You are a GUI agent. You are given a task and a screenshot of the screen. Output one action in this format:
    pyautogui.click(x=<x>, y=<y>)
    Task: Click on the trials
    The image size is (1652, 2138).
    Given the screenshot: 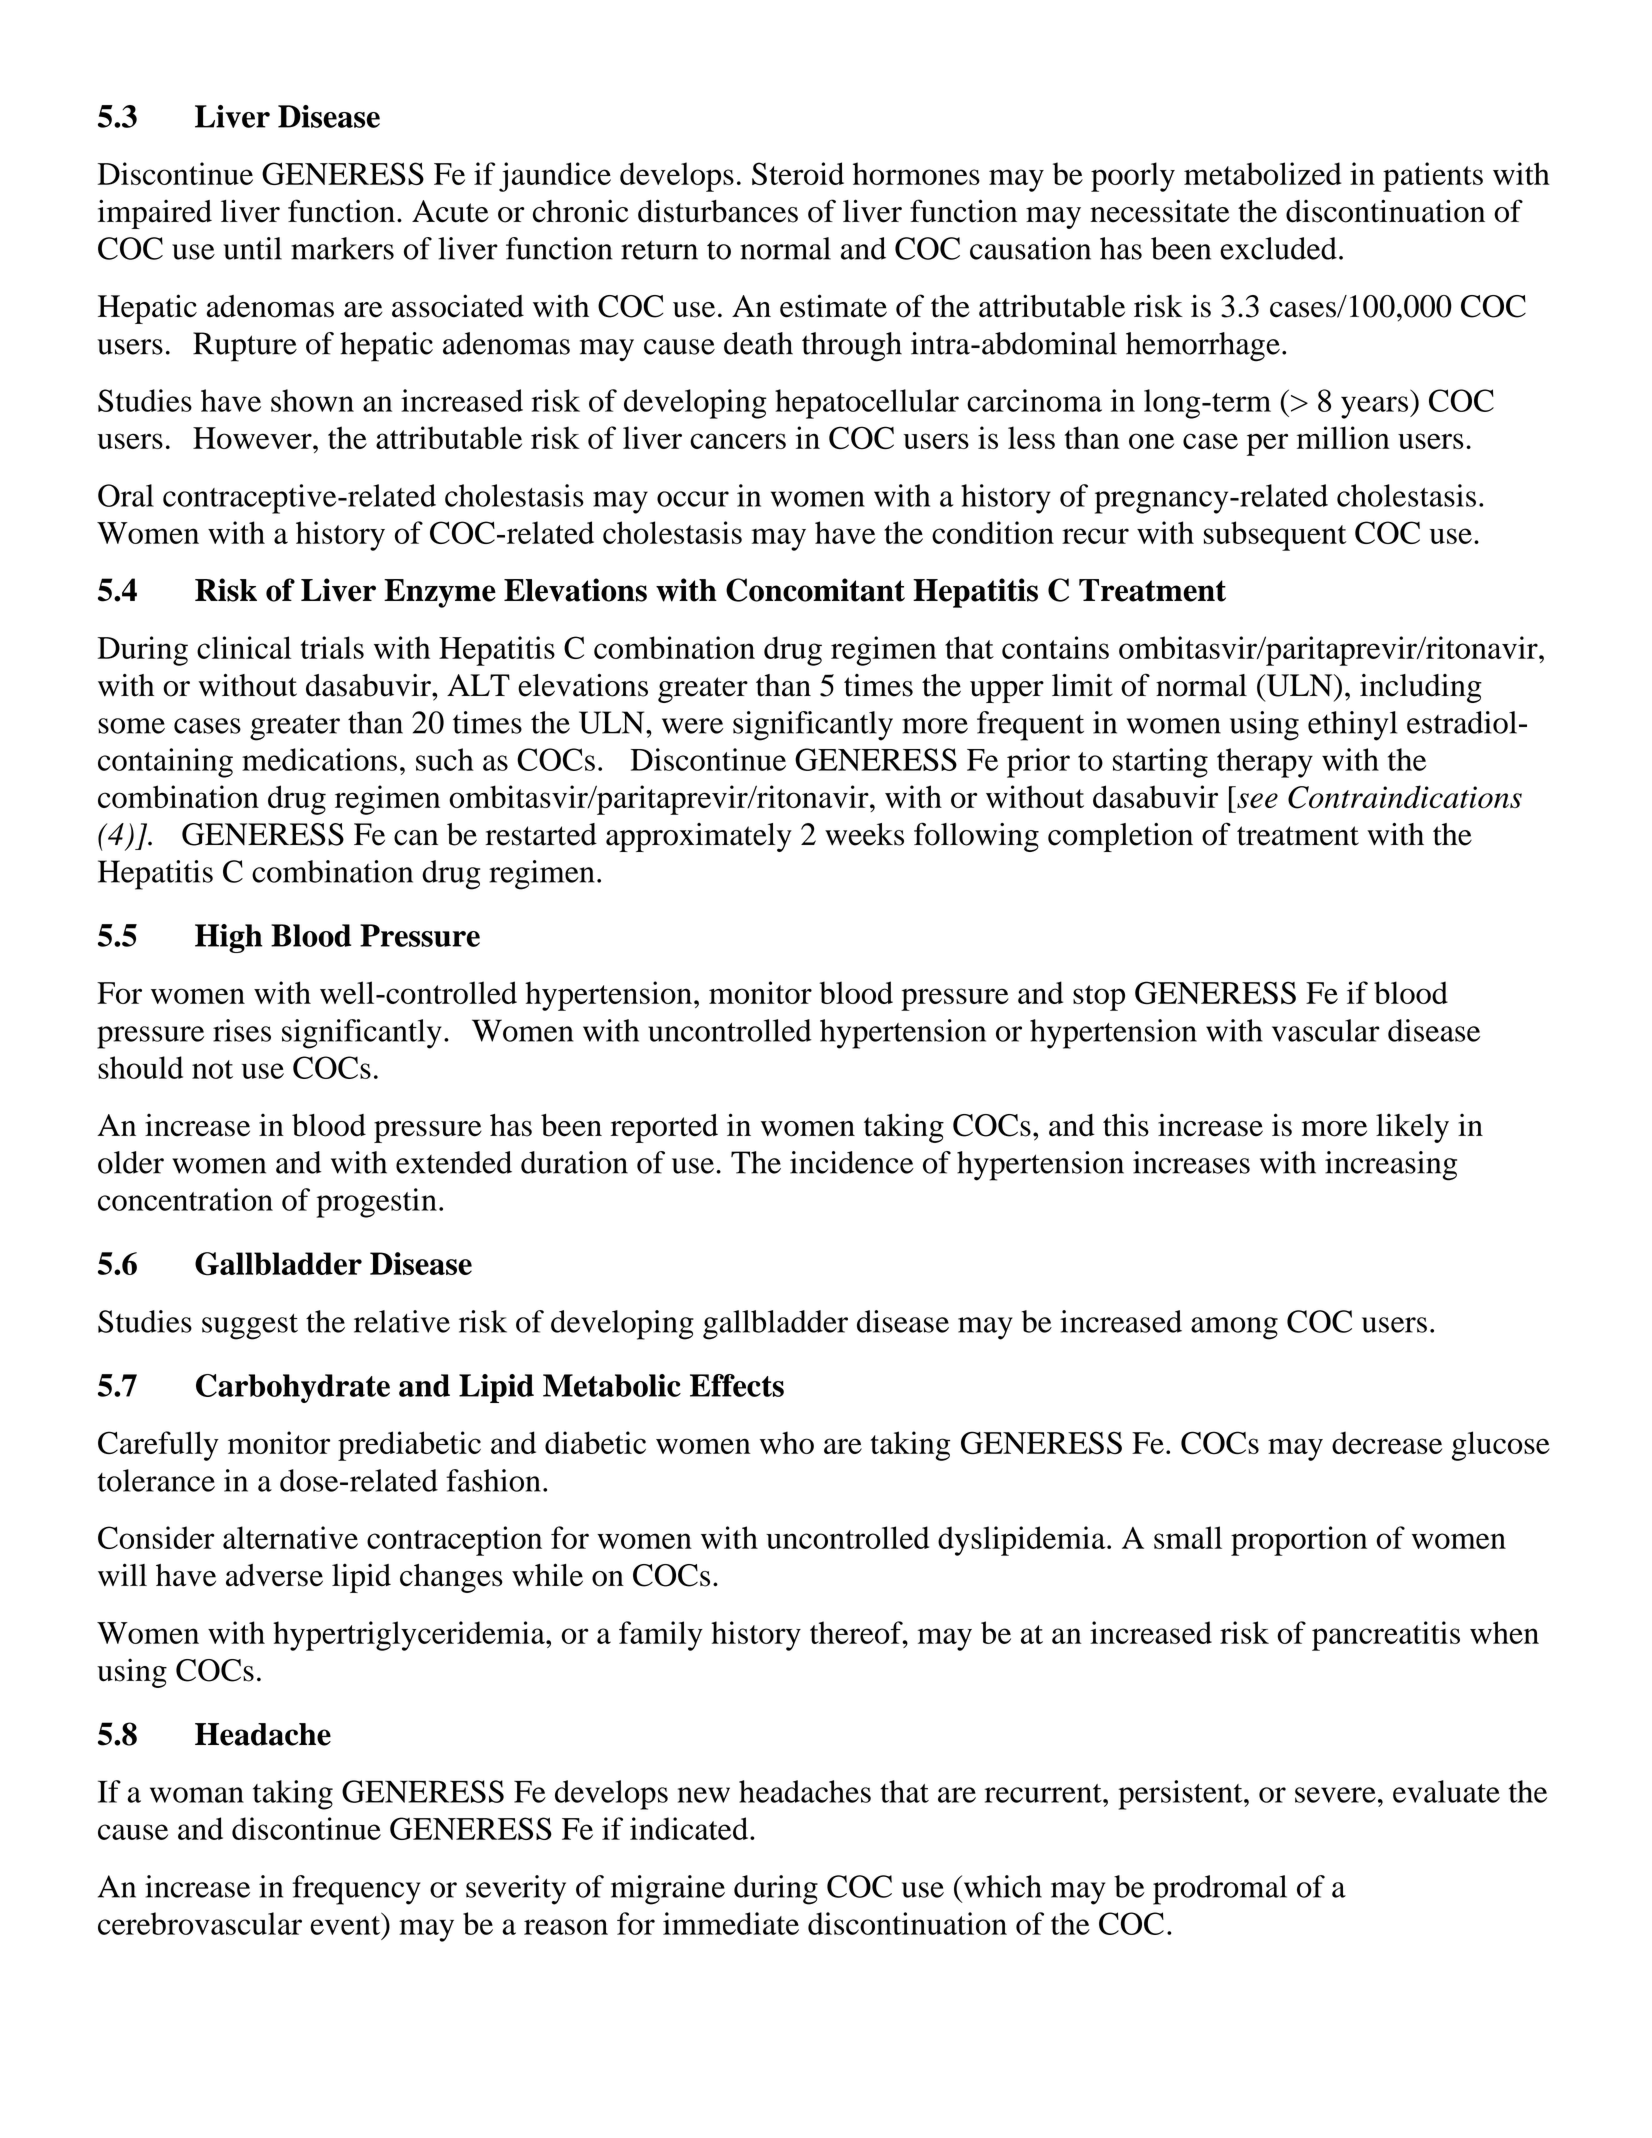 What is the action you would take?
    pyautogui.click(x=332, y=647)
